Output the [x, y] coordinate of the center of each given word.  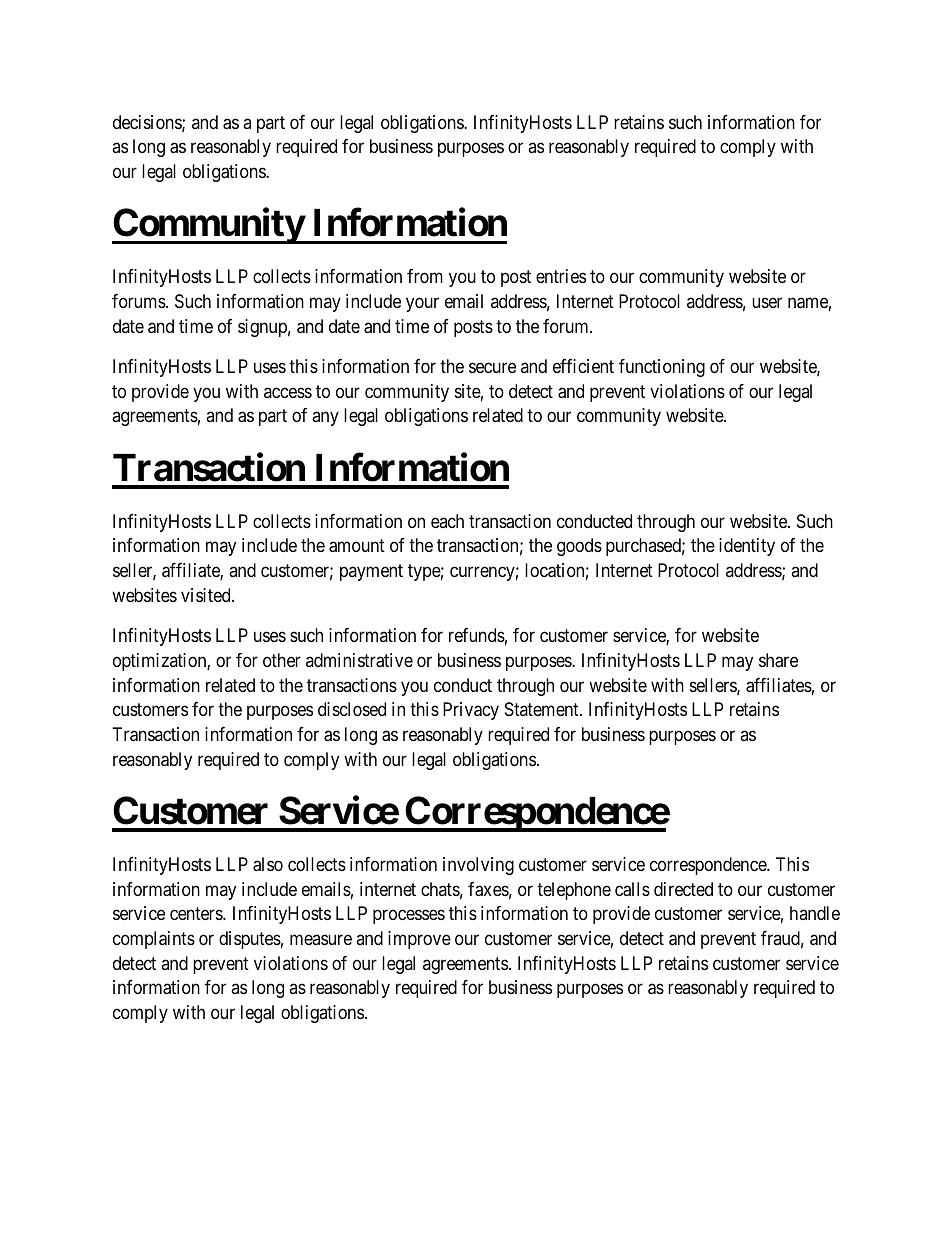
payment [371, 572]
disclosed [352, 709]
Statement [543, 709]
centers [197, 913]
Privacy [471, 711]
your [422, 304]
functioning [662, 368]
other [282, 660]
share [778, 660]
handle [815, 913]
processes [409, 917]
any [325, 419]
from [425, 276]
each [447, 521]
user [767, 302]
